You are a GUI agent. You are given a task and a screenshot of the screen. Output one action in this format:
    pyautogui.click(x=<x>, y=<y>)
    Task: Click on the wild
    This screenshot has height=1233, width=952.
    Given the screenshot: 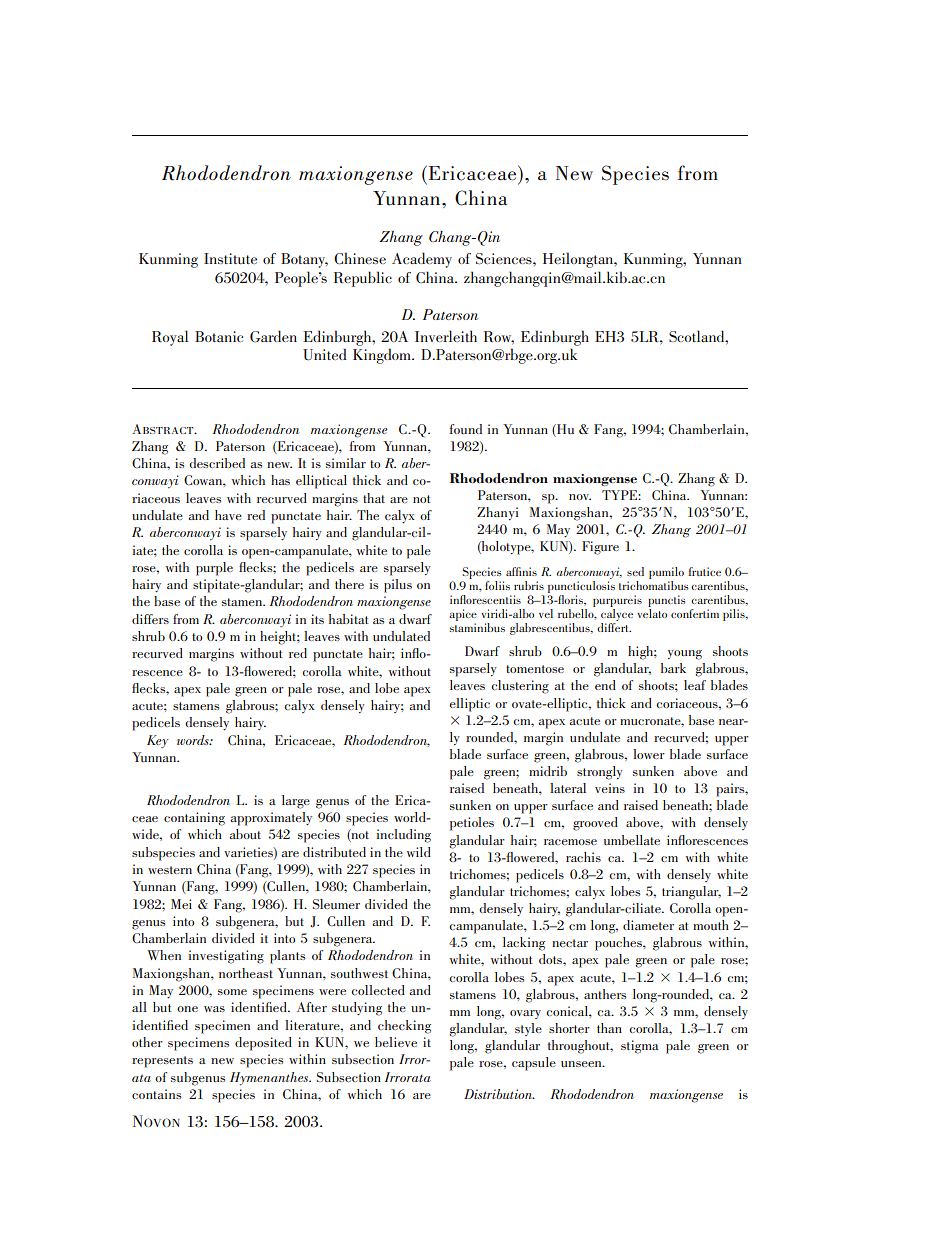 What is the action you would take?
    pyautogui.click(x=419, y=852)
